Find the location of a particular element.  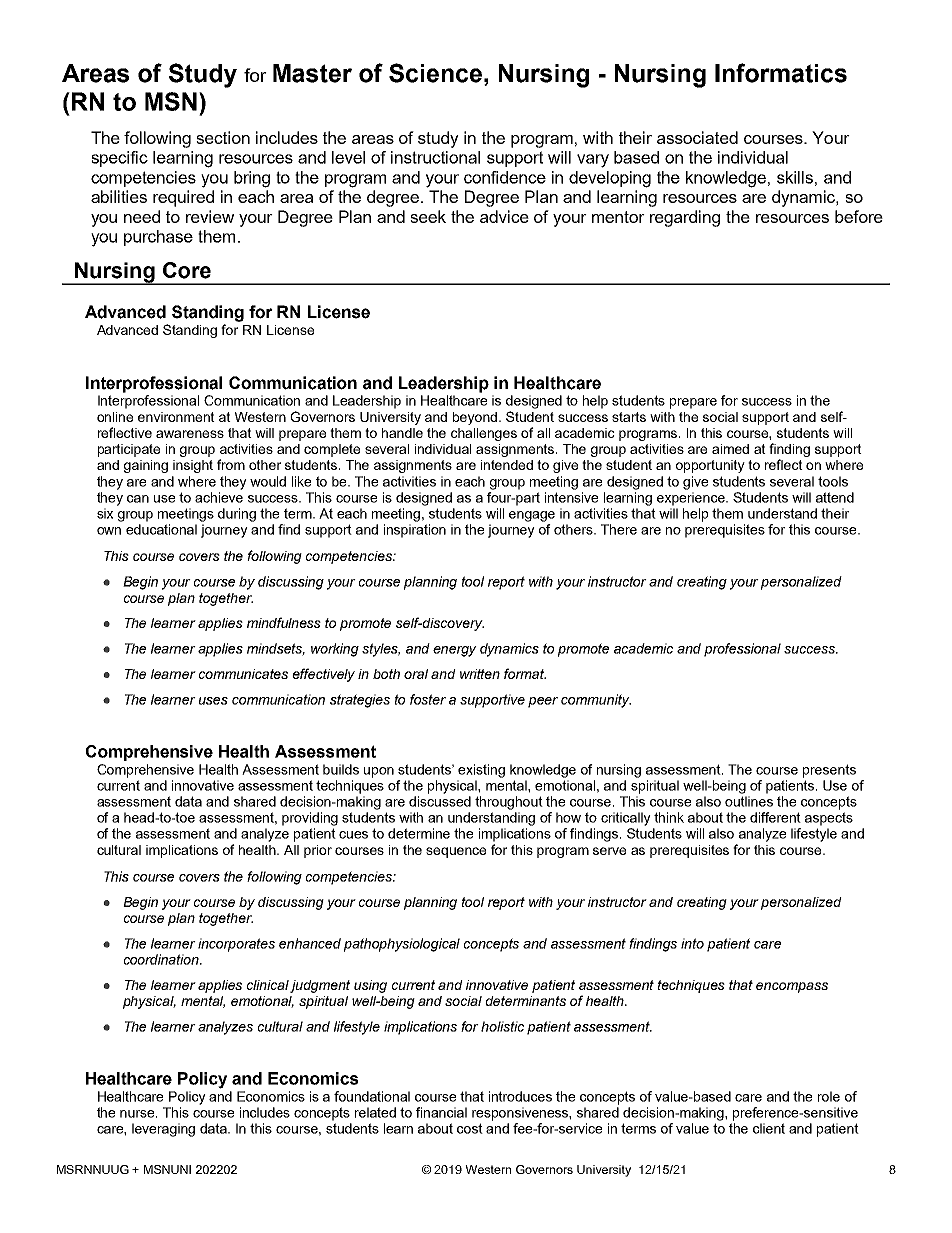

energy is located at coordinates (455, 651).
